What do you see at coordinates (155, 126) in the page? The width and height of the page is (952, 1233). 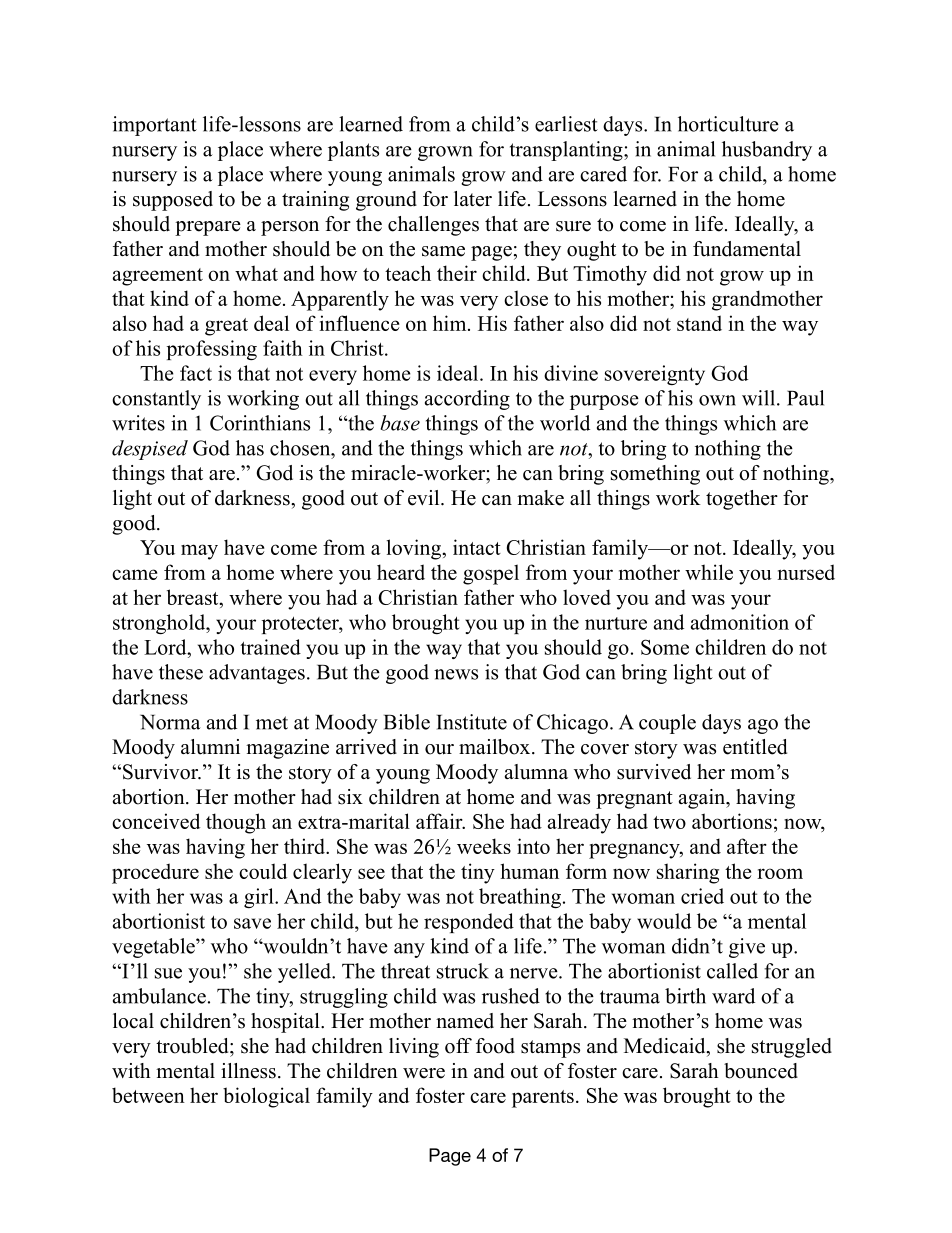 I see `important` at bounding box center [155, 126].
